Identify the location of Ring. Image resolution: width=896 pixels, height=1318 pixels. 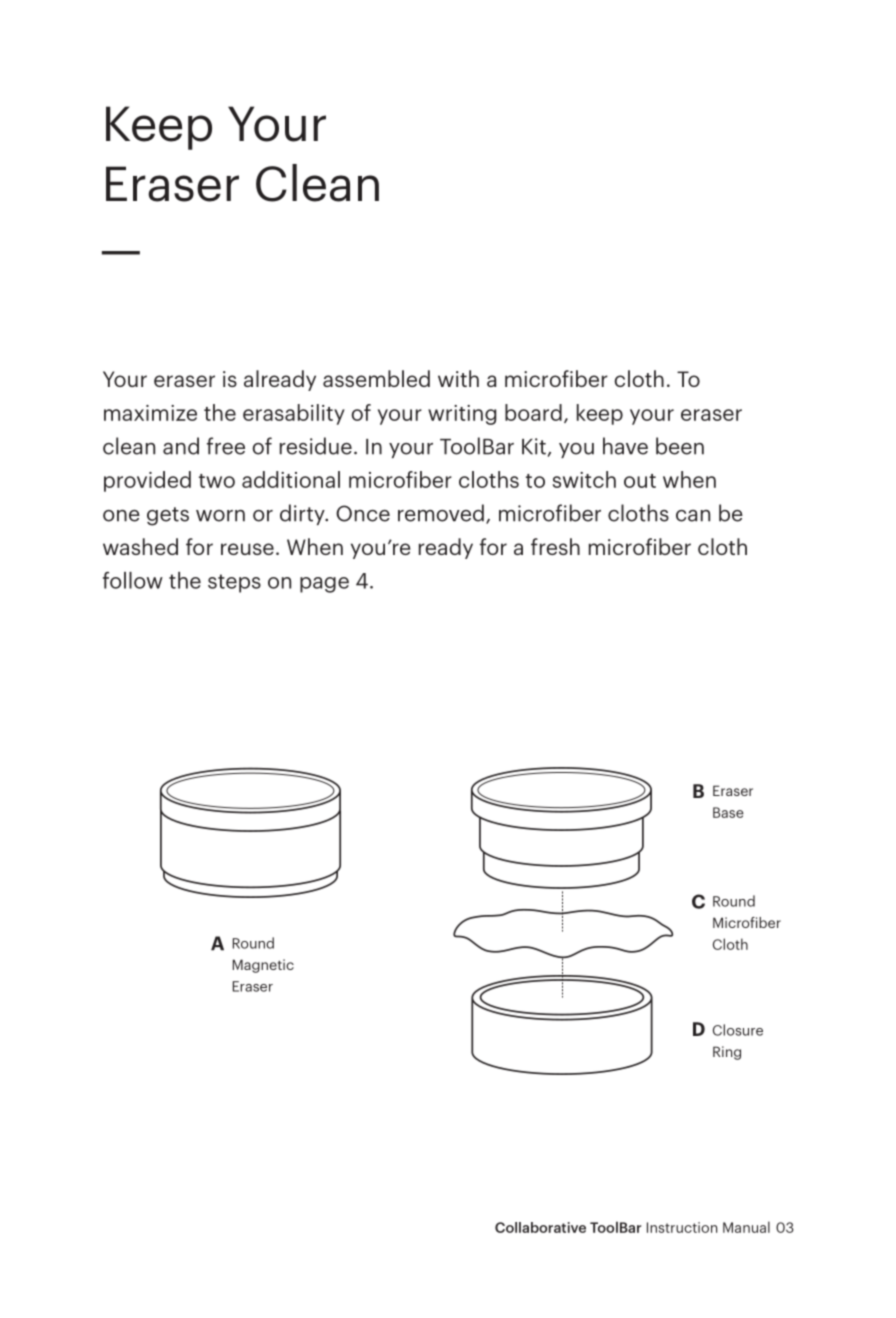
(727, 1053).
